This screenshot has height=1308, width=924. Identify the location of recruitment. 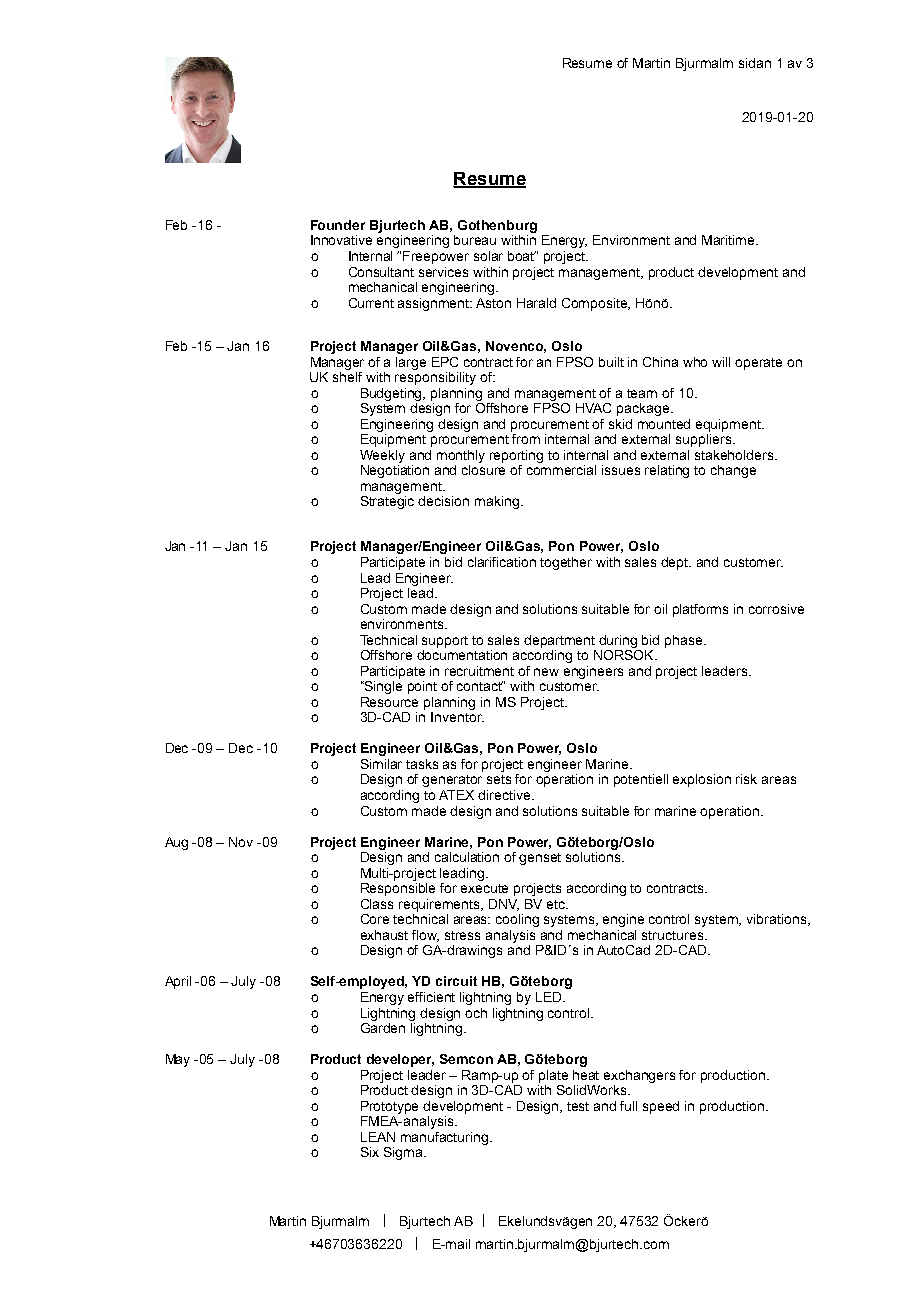
(479, 671).
